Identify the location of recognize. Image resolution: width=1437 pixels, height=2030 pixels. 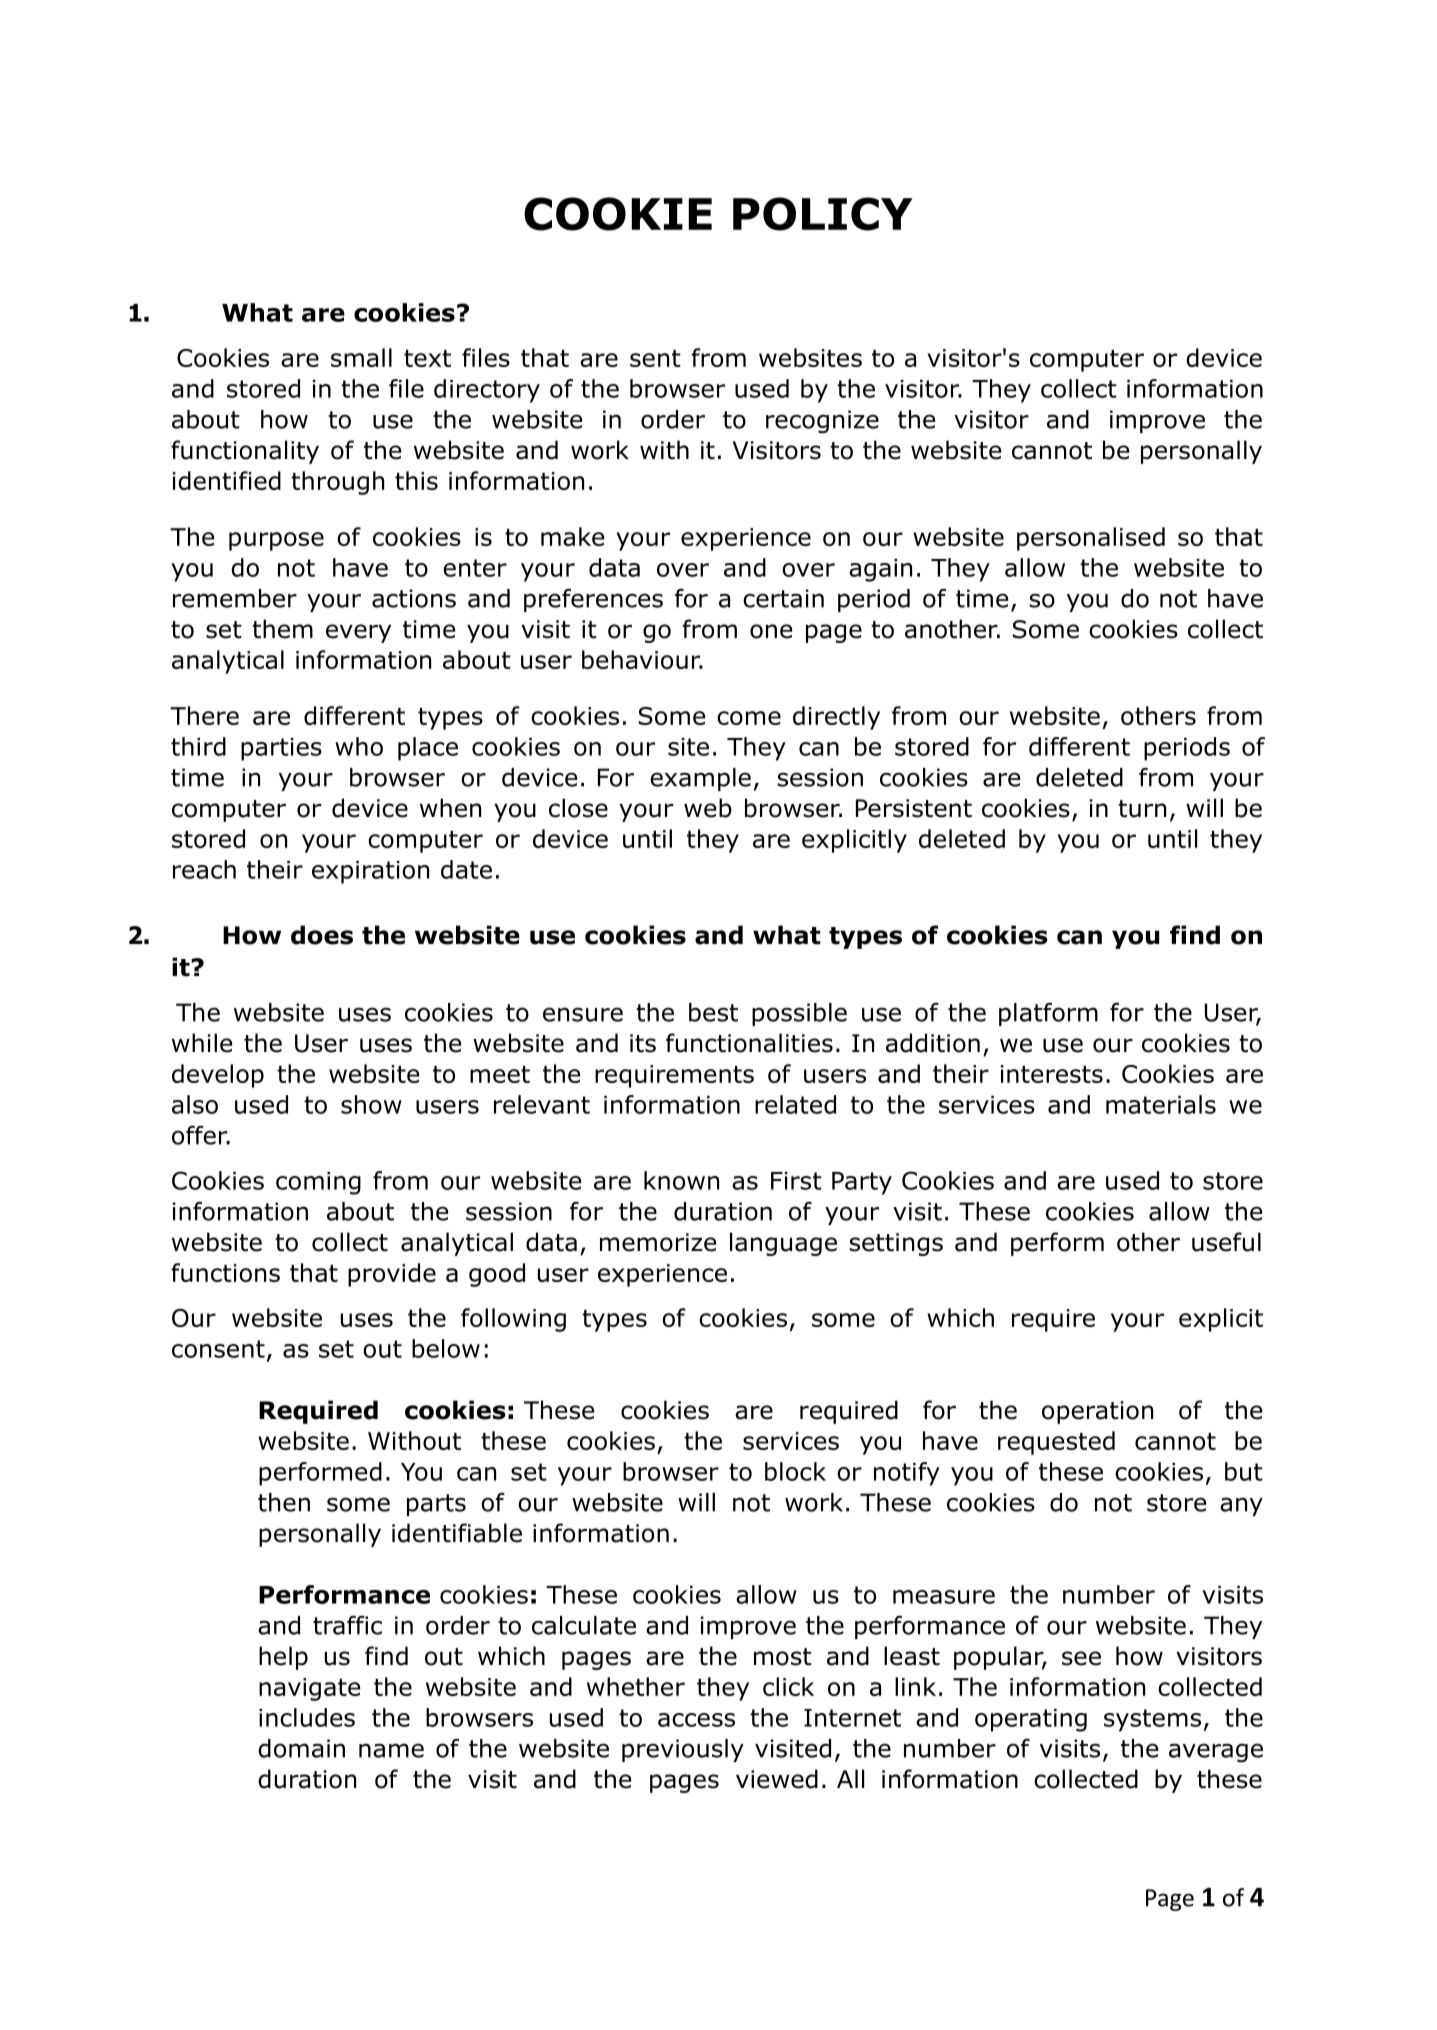
(822, 422).
